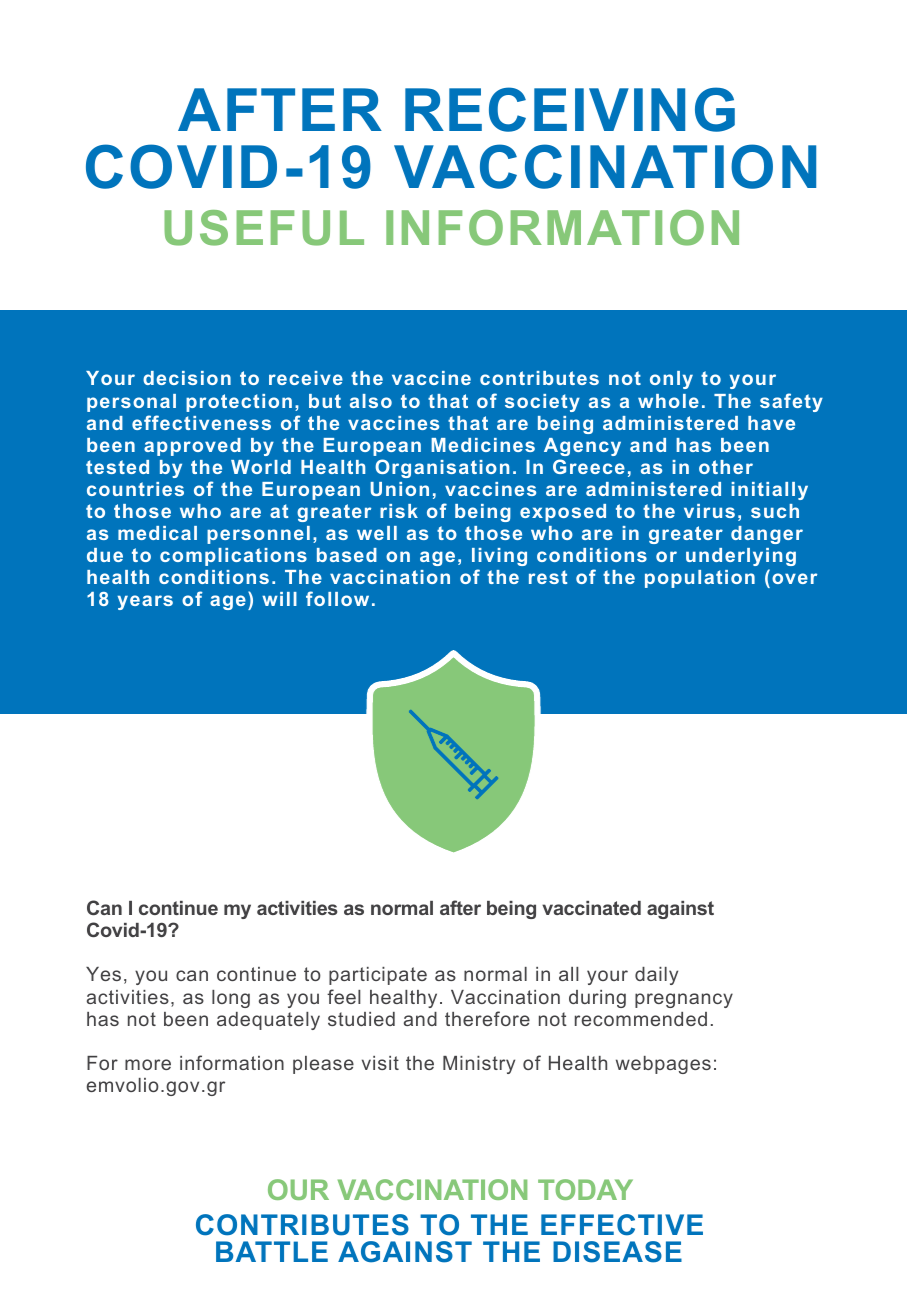  What do you see at coordinates (145, 602) in the page?
I see `years` at bounding box center [145, 602].
